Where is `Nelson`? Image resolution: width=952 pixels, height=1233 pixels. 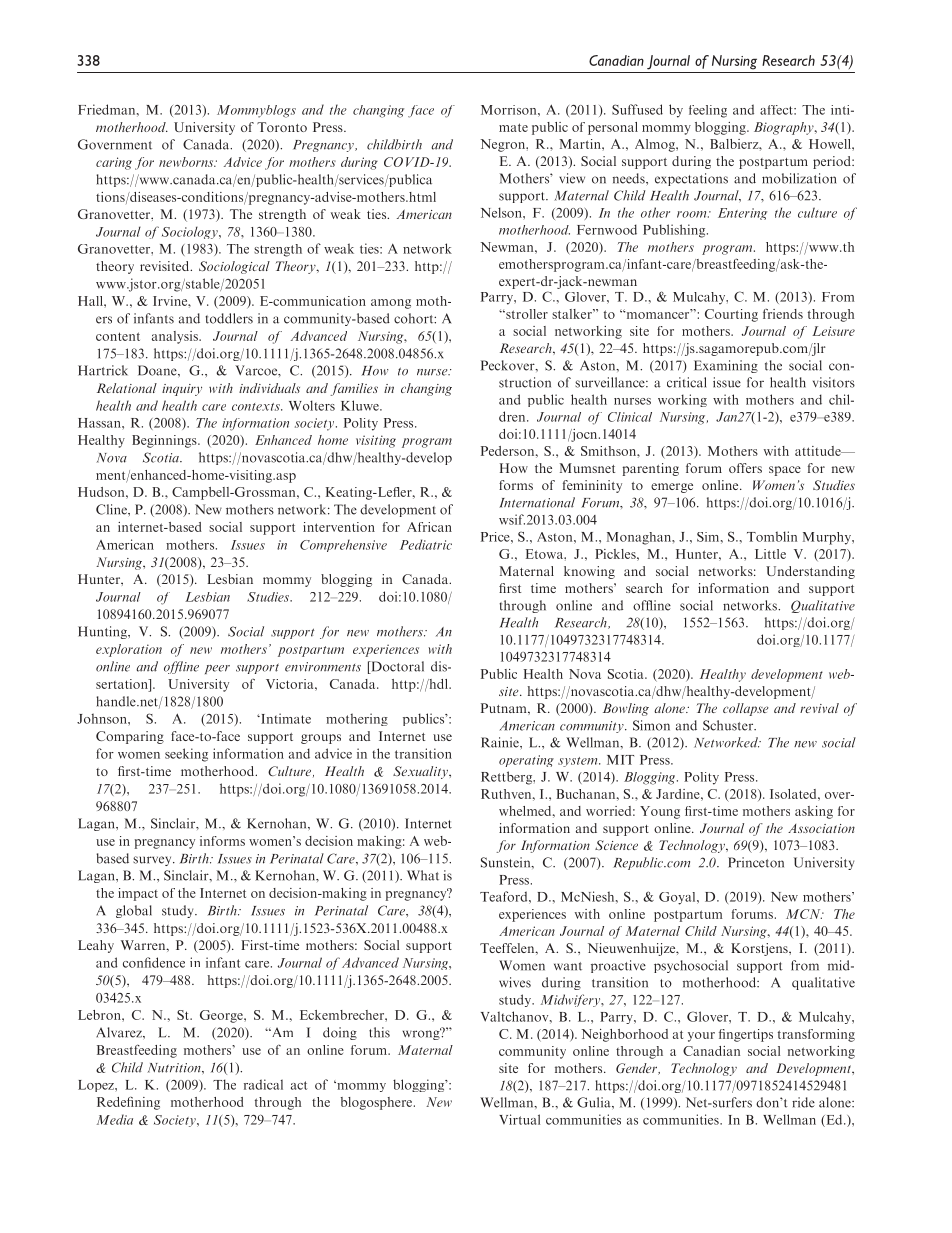
Nelson is located at coordinates (502, 212).
